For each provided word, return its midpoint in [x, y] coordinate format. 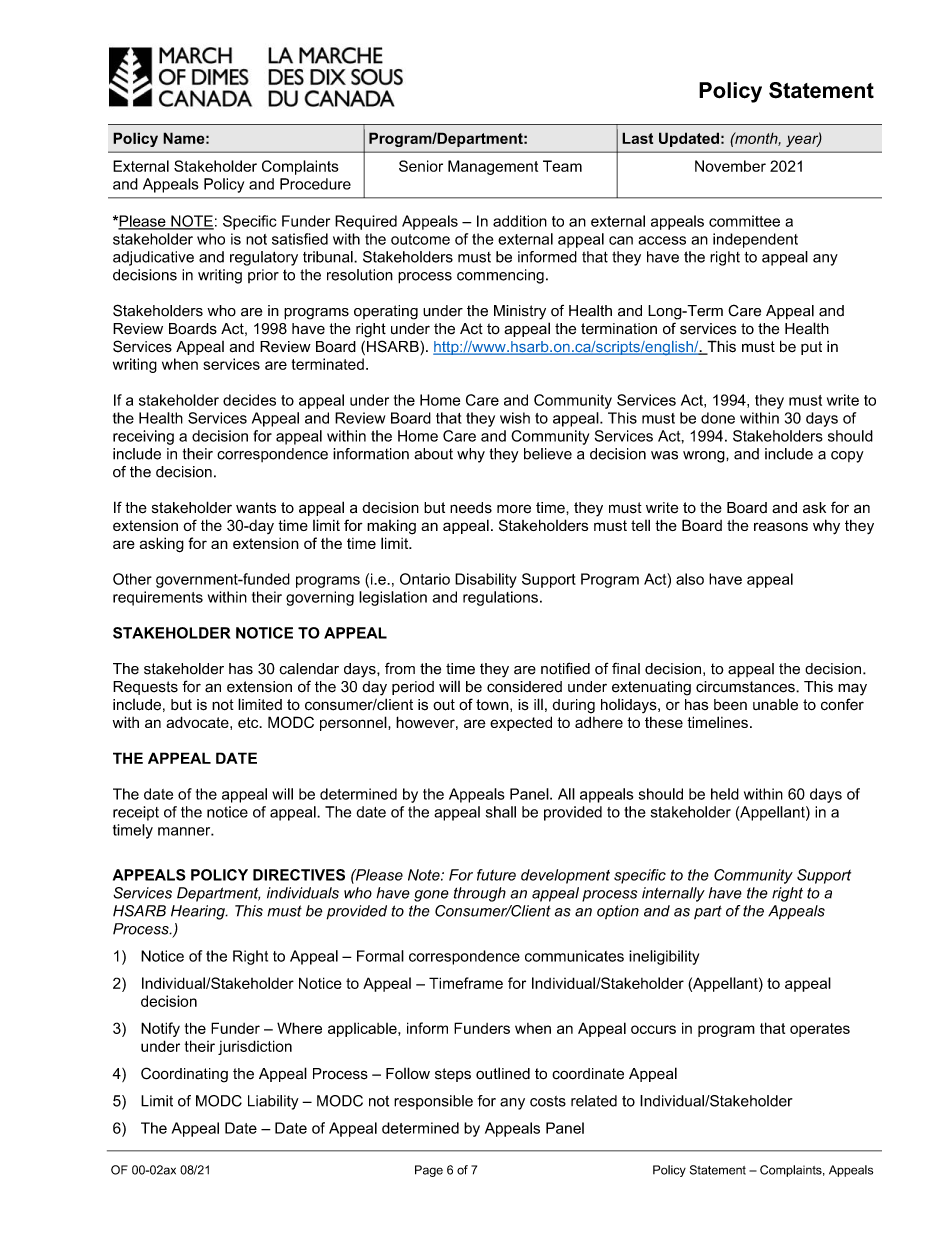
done [718, 418]
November [730, 166]
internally [673, 894]
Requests [145, 688]
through [480, 894]
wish [515, 418]
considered [524, 687]
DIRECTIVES [299, 875]
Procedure [315, 184]
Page [429, 1171]
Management [493, 167]
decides [249, 400]
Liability [273, 1102]
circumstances [746, 687]
